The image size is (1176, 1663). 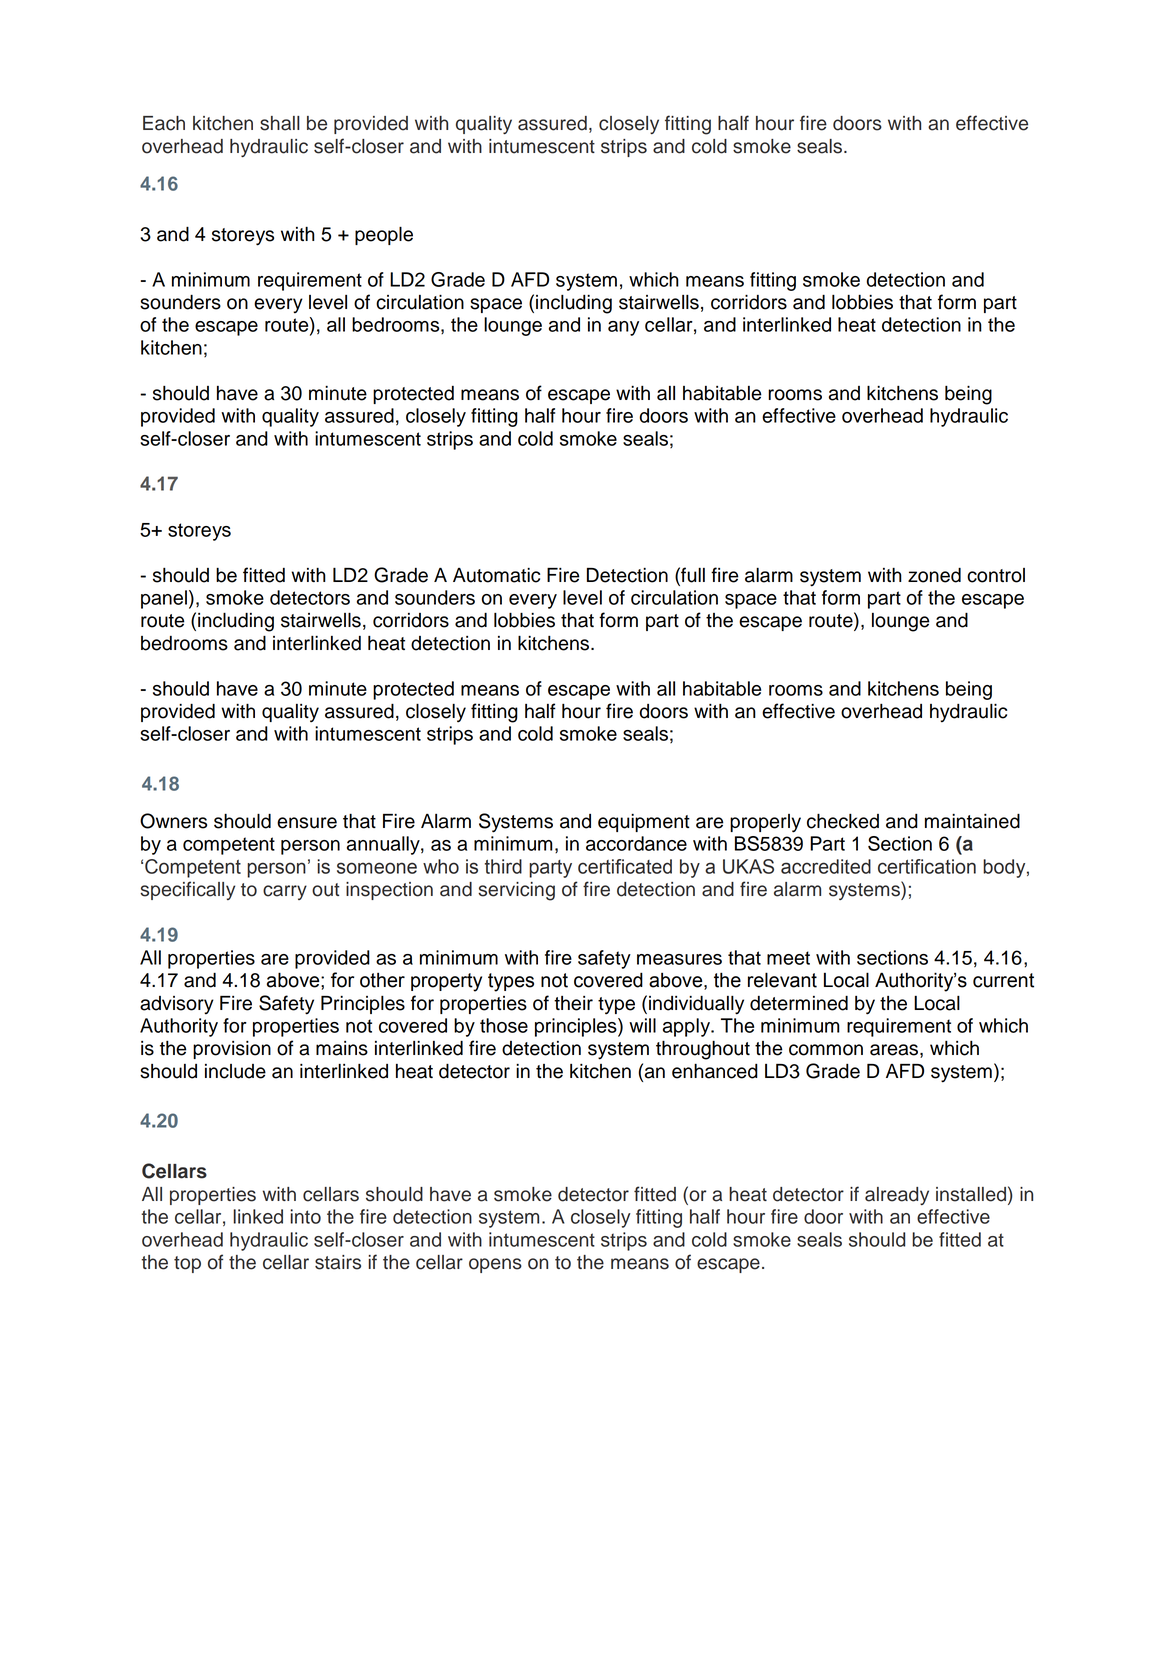 What do you see at coordinates (384, 235) in the document?
I see `people` at bounding box center [384, 235].
